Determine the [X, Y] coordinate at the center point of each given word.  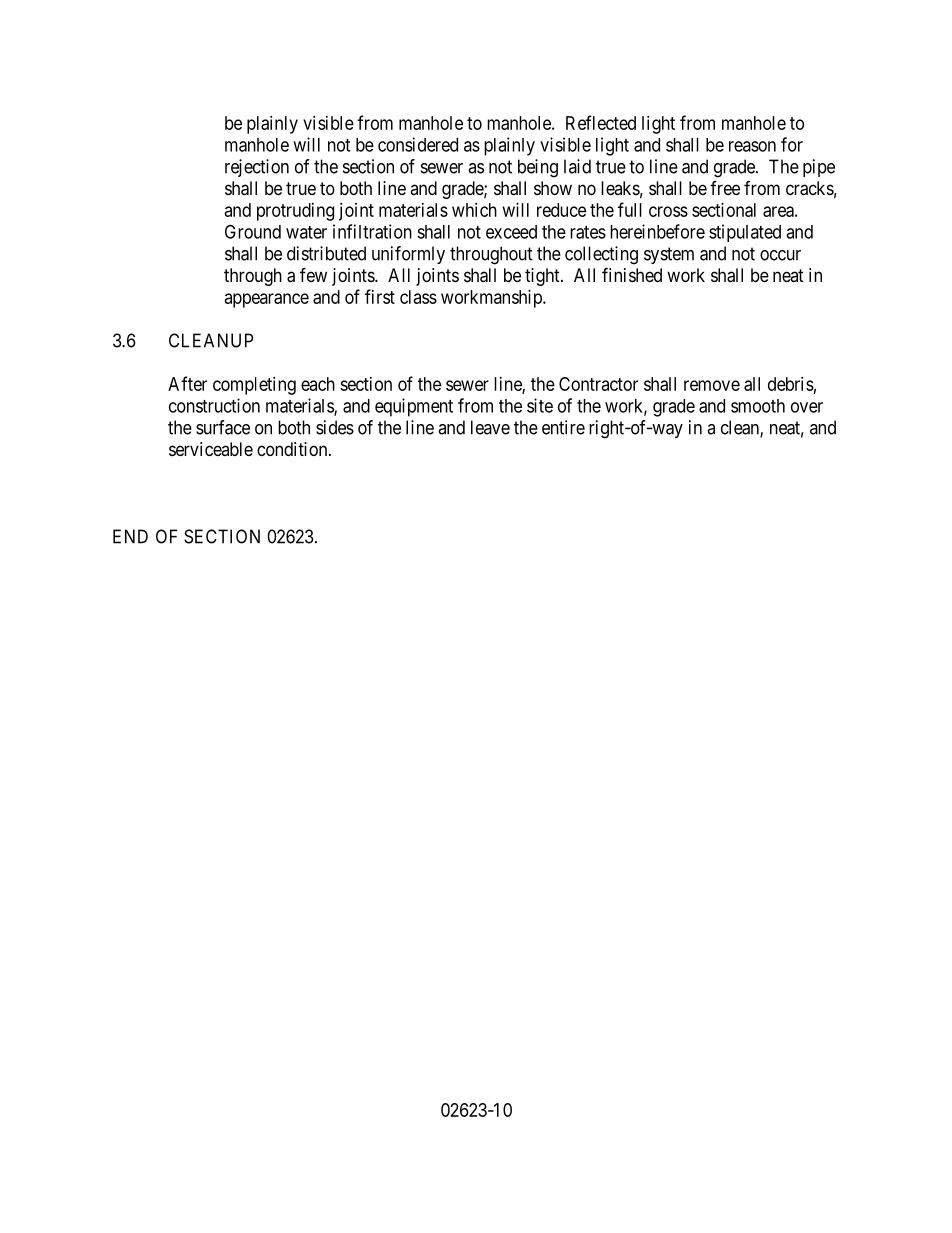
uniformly [408, 255]
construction [214, 405]
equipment [414, 407]
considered [418, 144]
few [313, 274]
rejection [257, 168]
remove [712, 385]
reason [752, 146]
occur [780, 255]
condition [293, 449]
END [130, 536]
